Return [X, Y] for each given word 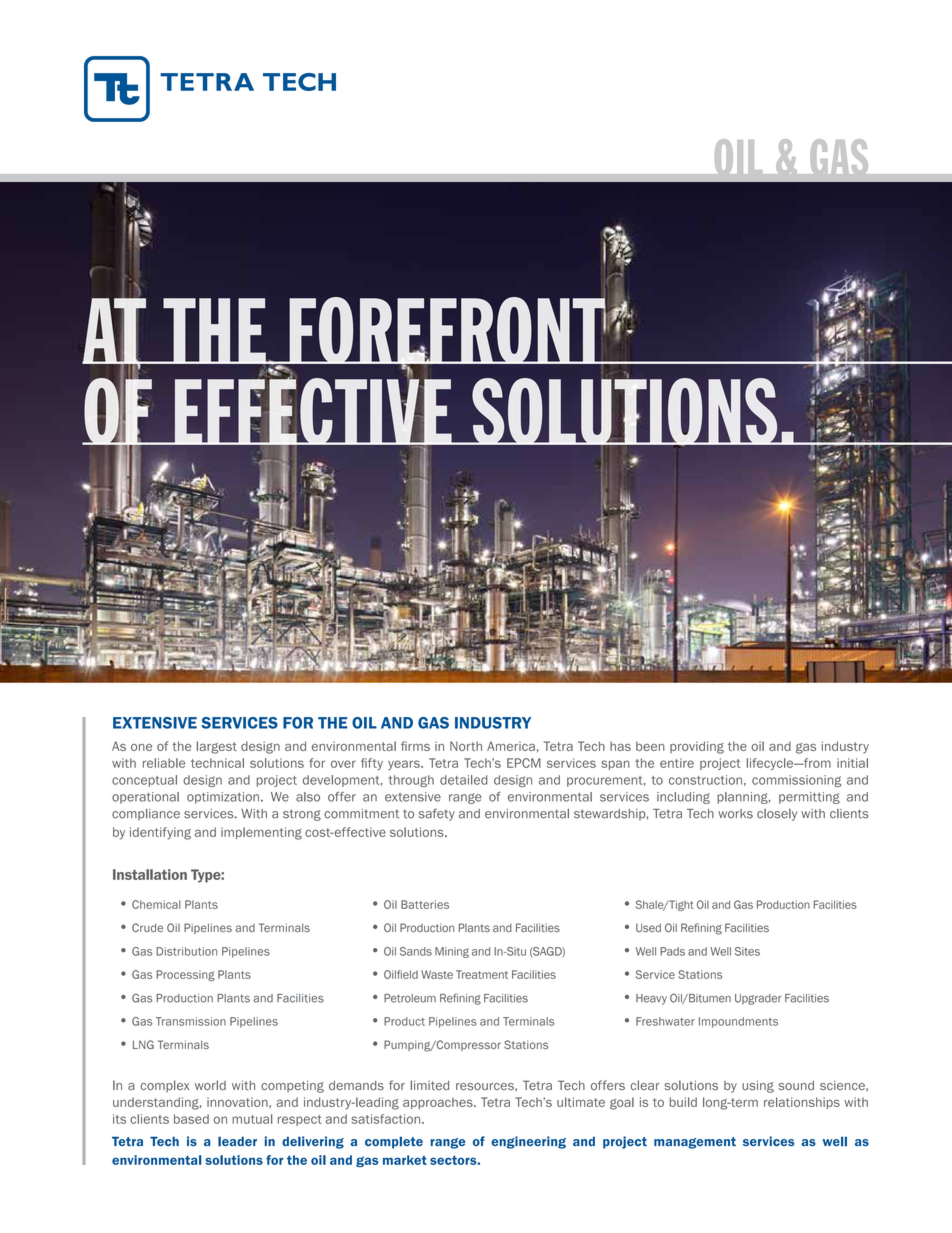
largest [217, 747]
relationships [802, 1103]
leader [237, 1141]
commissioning [796, 781]
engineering [528, 1142]
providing [697, 747]
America [511, 746]
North [466, 746]
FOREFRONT [447, 330]
